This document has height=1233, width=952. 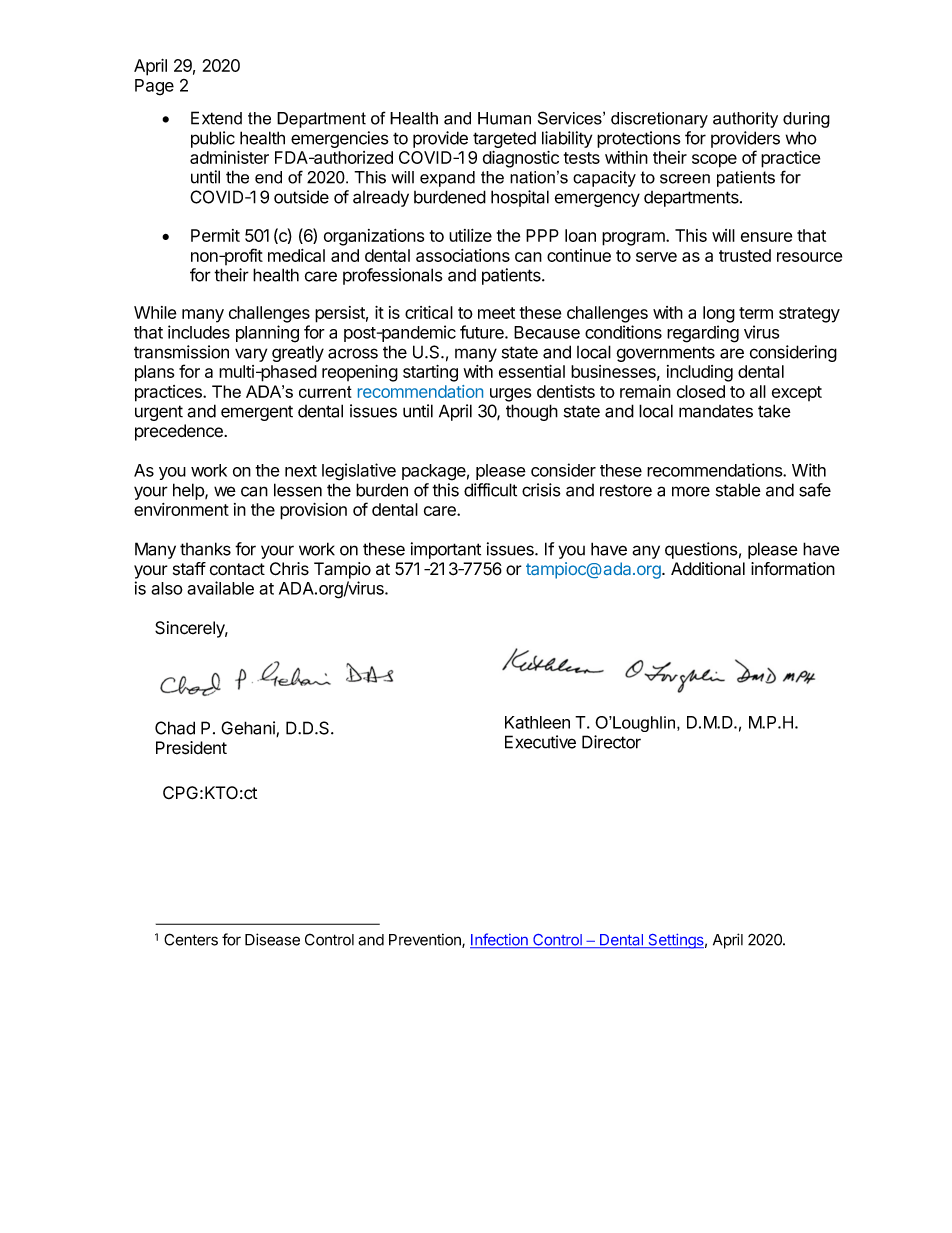 I want to click on Director, so click(x=611, y=742).
